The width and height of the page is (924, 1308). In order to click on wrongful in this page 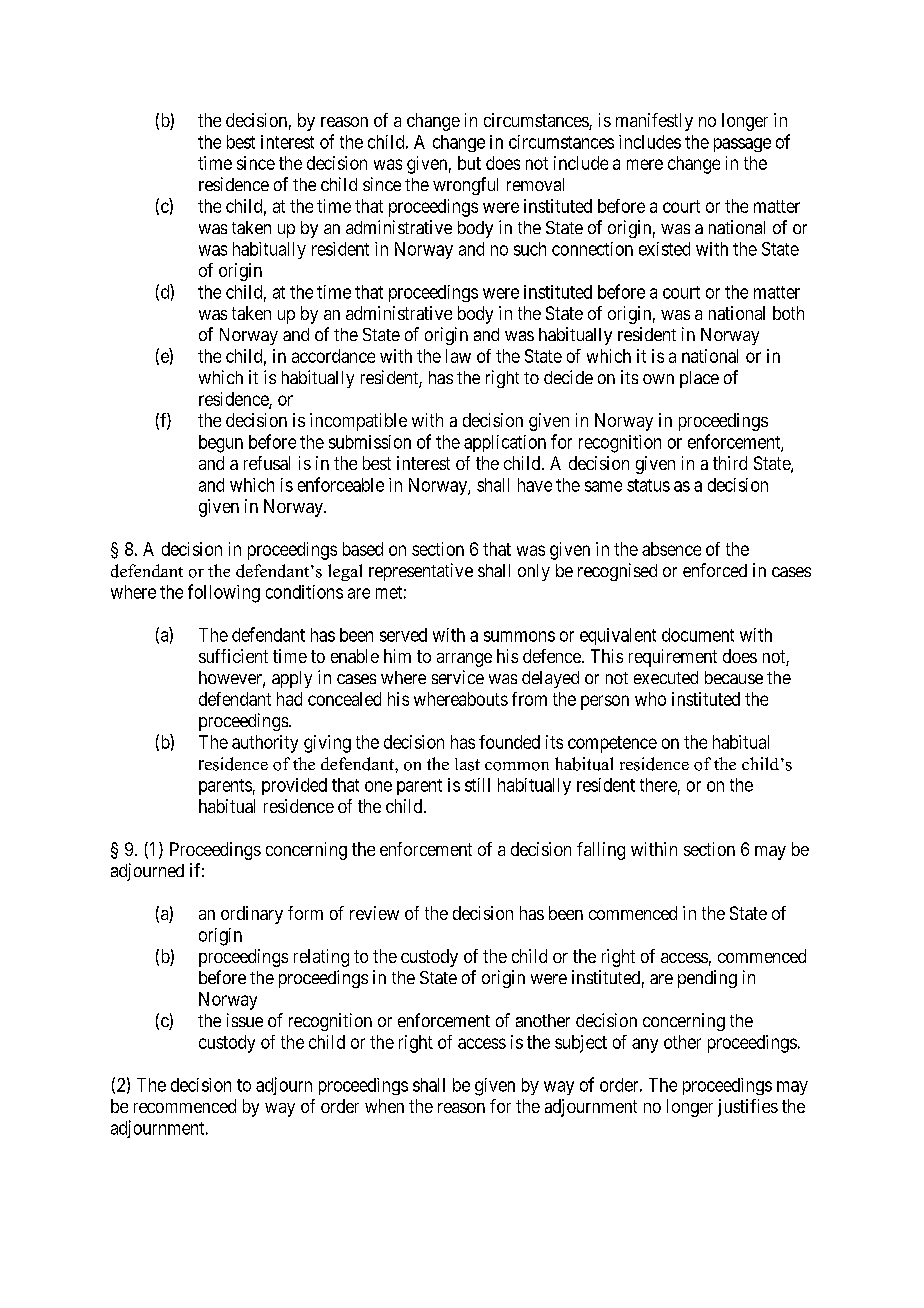, I will do `click(465, 186)`.
